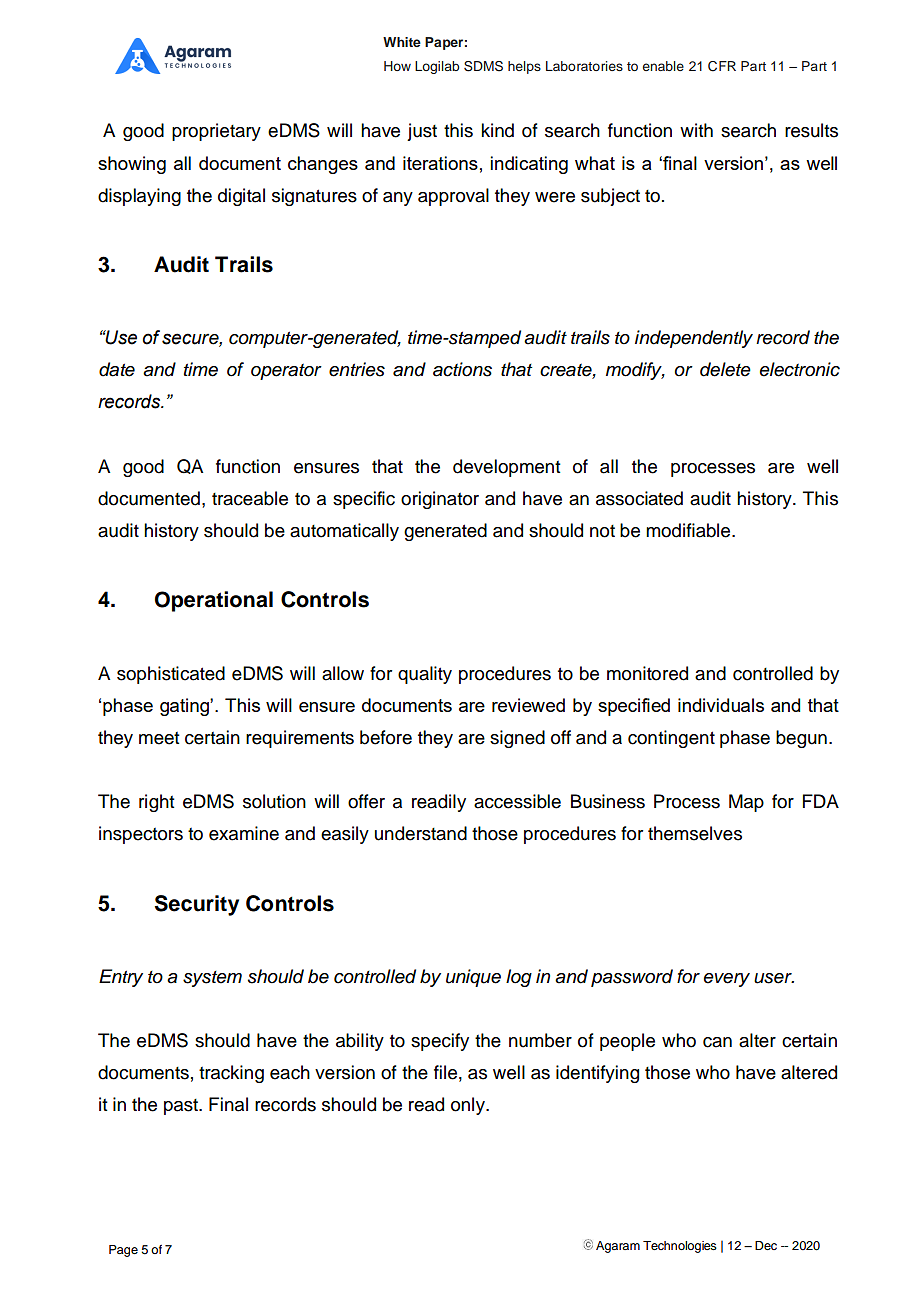 The height and width of the screenshot is (1308, 924). Describe the element at coordinates (117, 369) in the screenshot. I see `date` at that location.
